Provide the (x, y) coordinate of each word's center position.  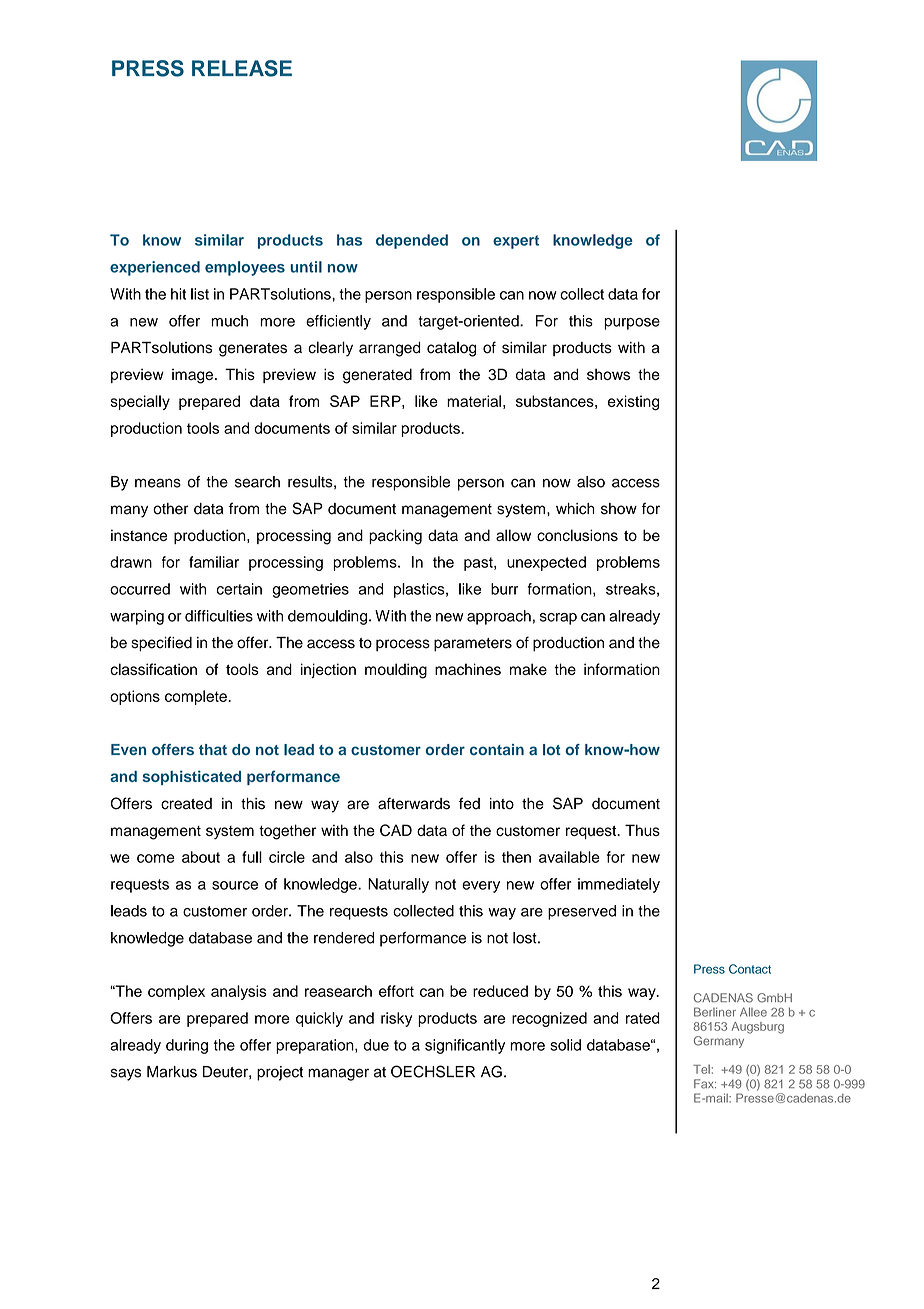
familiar (214, 562)
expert (516, 242)
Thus (642, 830)
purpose (632, 324)
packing (395, 537)
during (187, 1046)
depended (412, 241)
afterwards (414, 803)
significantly (465, 1046)
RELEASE (242, 68)
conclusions (577, 535)
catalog (451, 349)
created (186, 804)
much (229, 321)
